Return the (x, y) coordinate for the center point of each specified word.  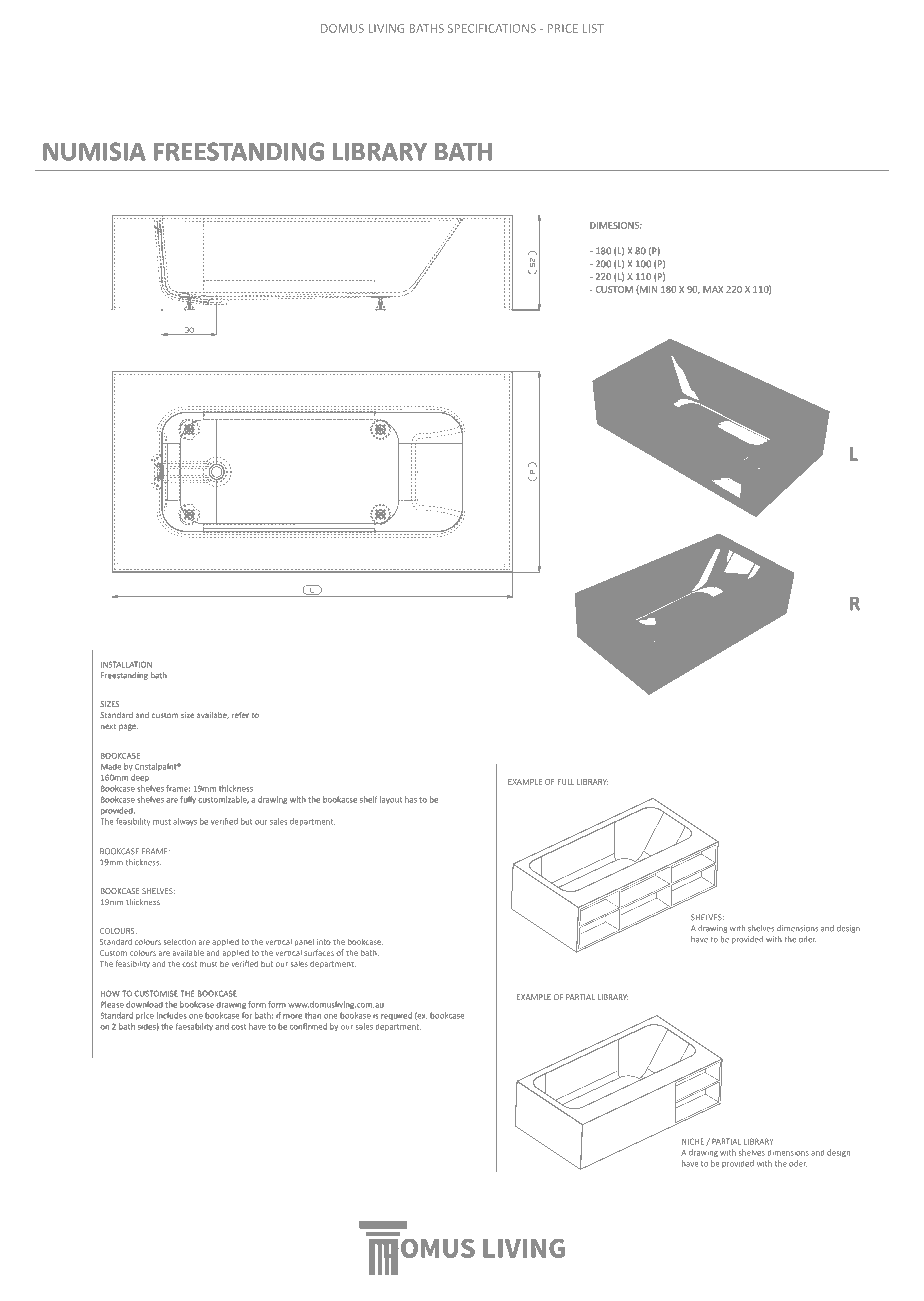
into (324, 942)
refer (240, 715)
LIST (593, 28)
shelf (369, 799)
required (396, 1016)
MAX (713, 289)
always (185, 822)
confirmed (308, 1026)
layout (391, 800)
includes (172, 1015)
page (128, 727)
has (411, 799)
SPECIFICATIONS (492, 28)
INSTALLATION (126, 664)
